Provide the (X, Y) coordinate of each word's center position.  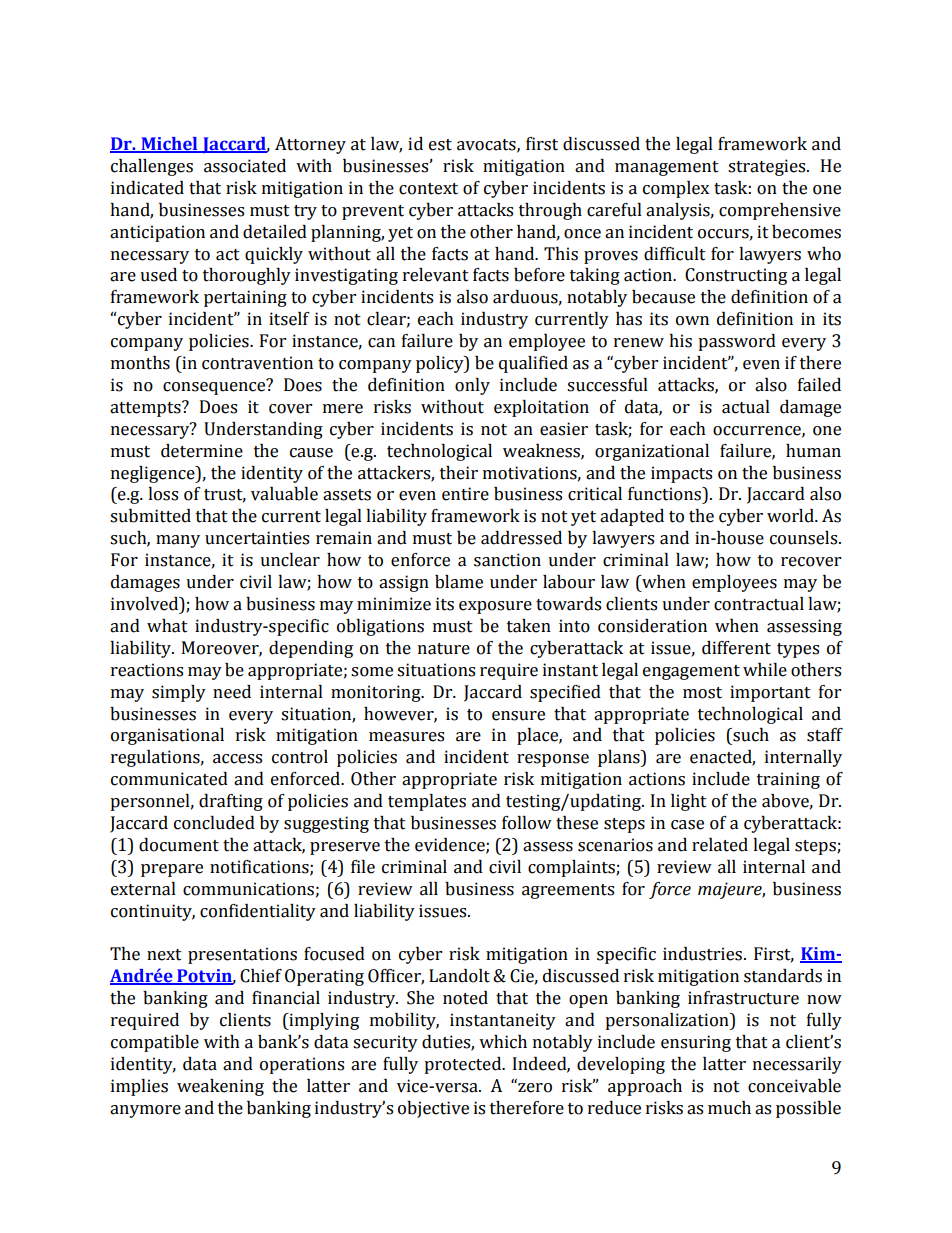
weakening (220, 1087)
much (729, 1108)
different (736, 648)
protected (464, 1065)
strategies (768, 167)
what (167, 626)
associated (245, 166)
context (428, 189)
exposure (495, 607)
